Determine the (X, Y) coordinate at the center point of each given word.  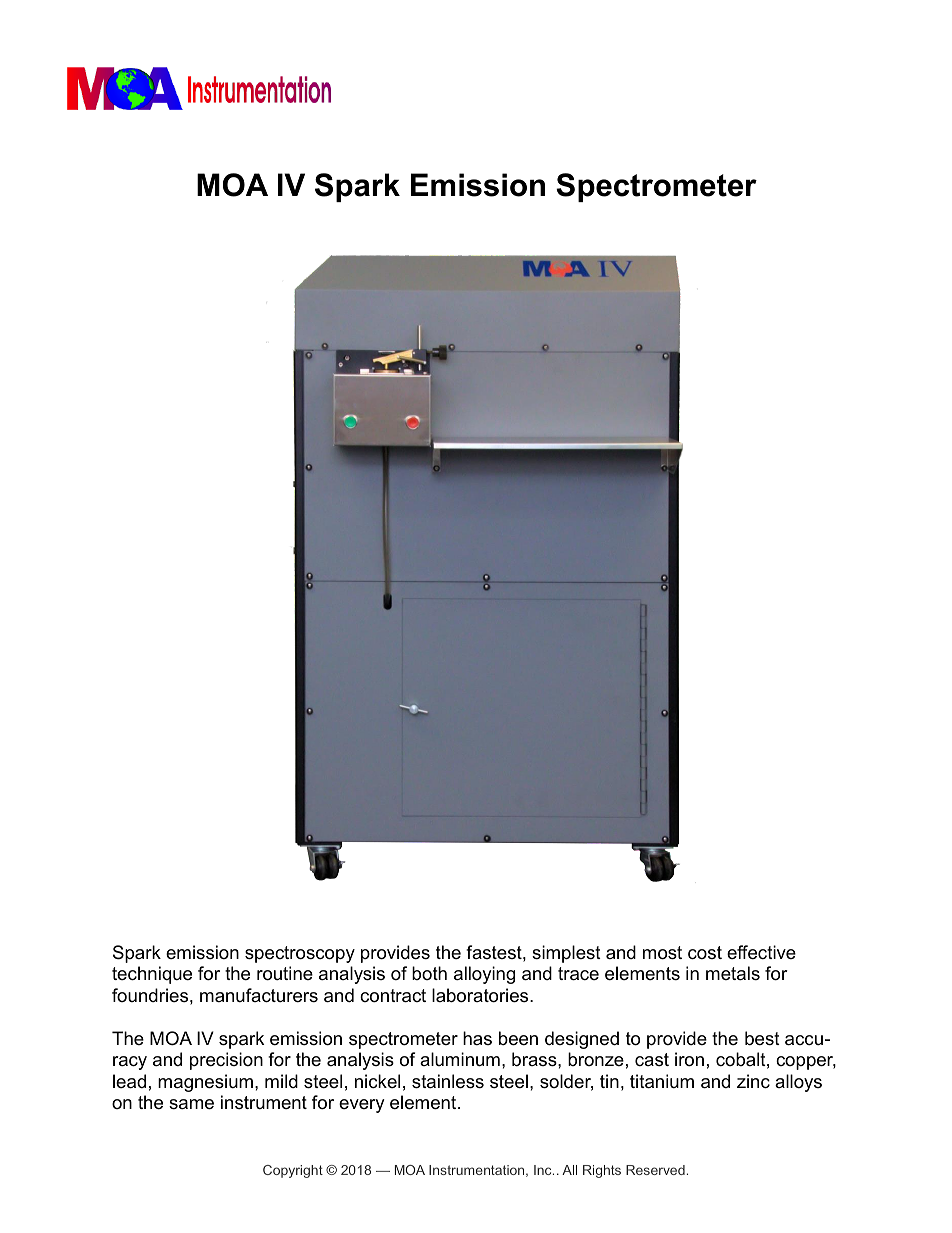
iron (689, 1059)
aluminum (460, 1059)
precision (226, 1061)
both (429, 973)
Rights (602, 1171)
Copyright (293, 1171)
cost (705, 953)
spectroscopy (300, 954)
